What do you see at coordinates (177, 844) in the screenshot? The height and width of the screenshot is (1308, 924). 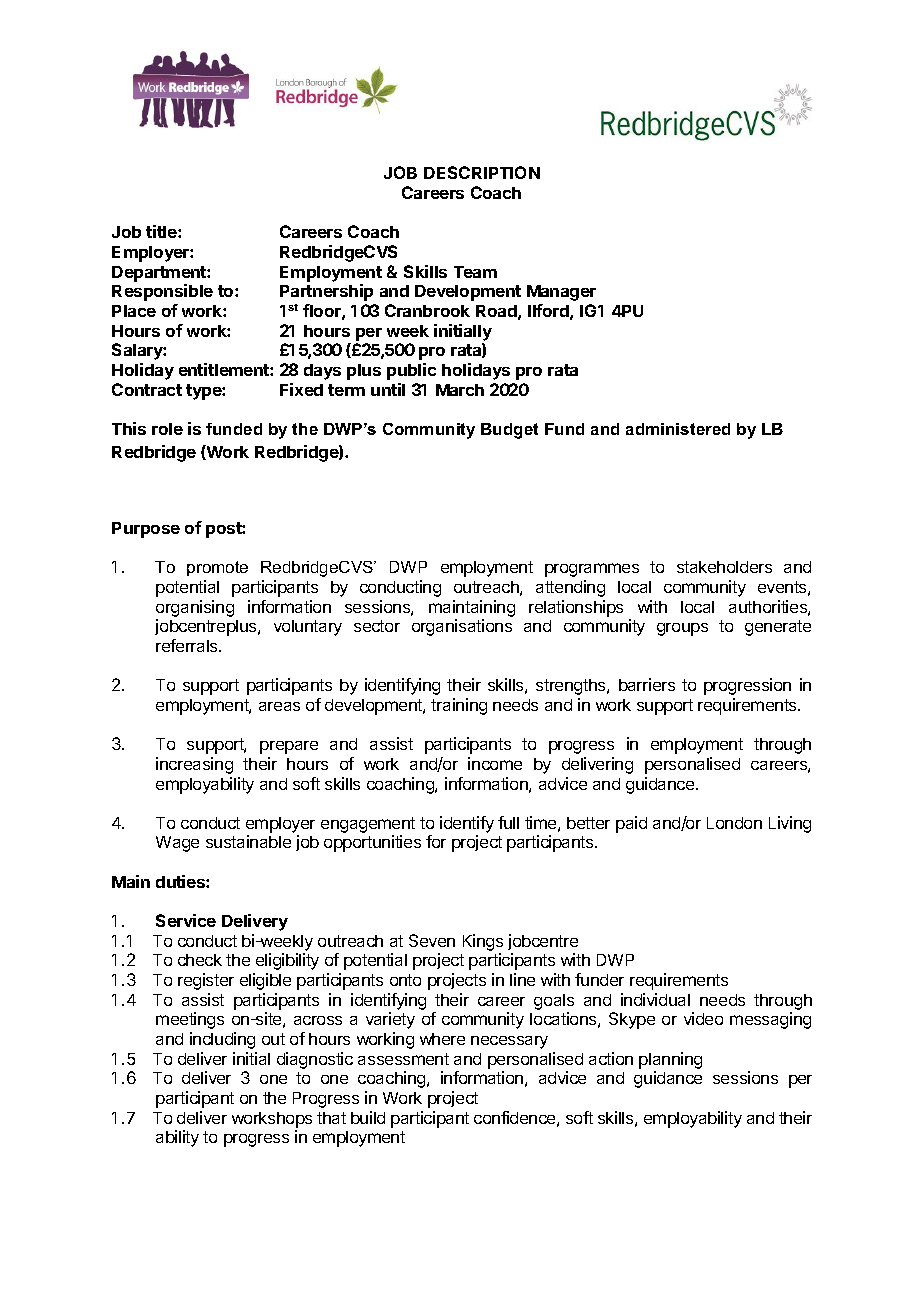 I see `Wage` at bounding box center [177, 844].
